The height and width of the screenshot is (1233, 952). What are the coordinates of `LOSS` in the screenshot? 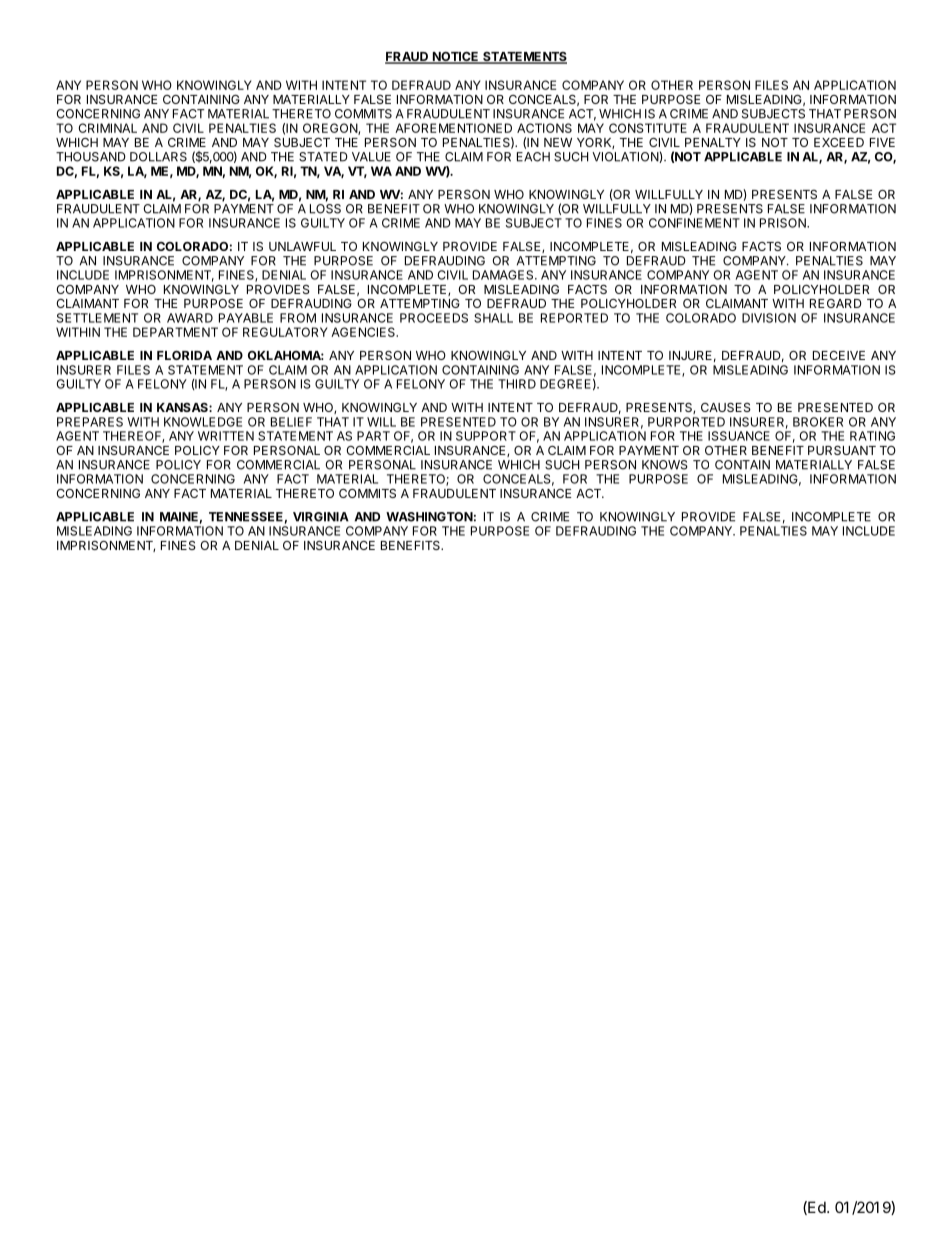 It's located at (325, 207).
